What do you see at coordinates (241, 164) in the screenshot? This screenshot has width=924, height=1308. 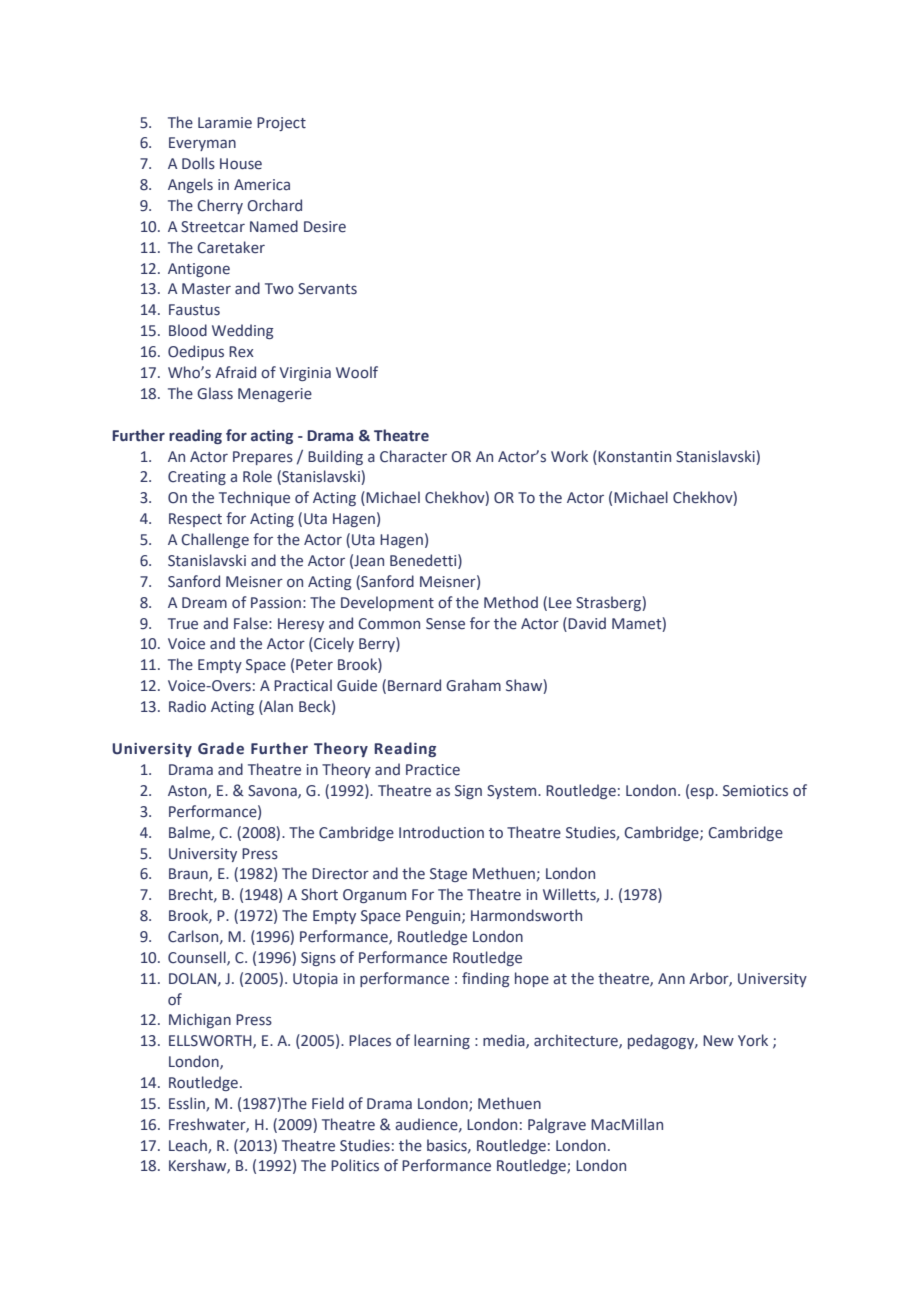 I see `House` at bounding box center [241, 164].
